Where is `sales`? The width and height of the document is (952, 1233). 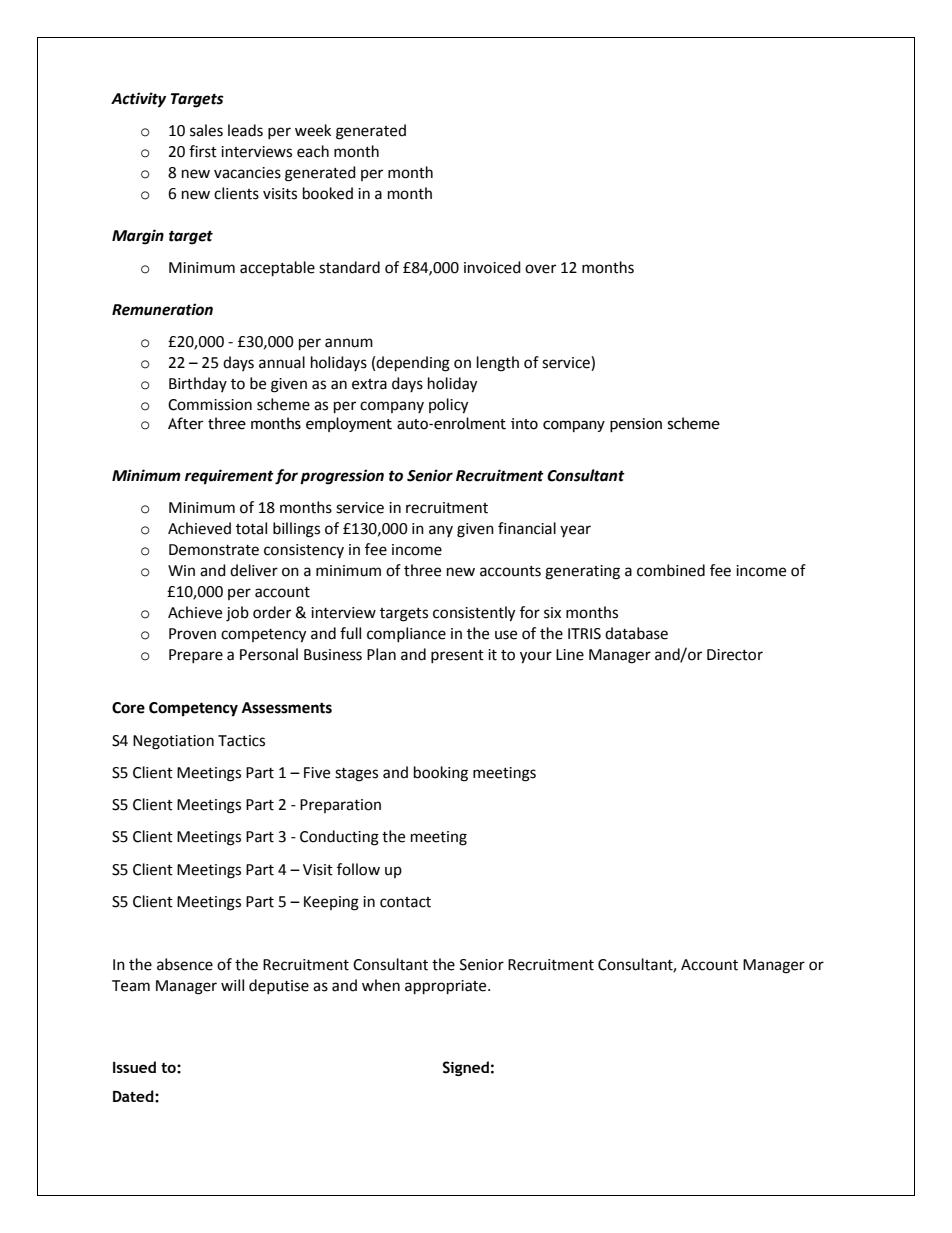 sales is located at coordinates (206, 130).
